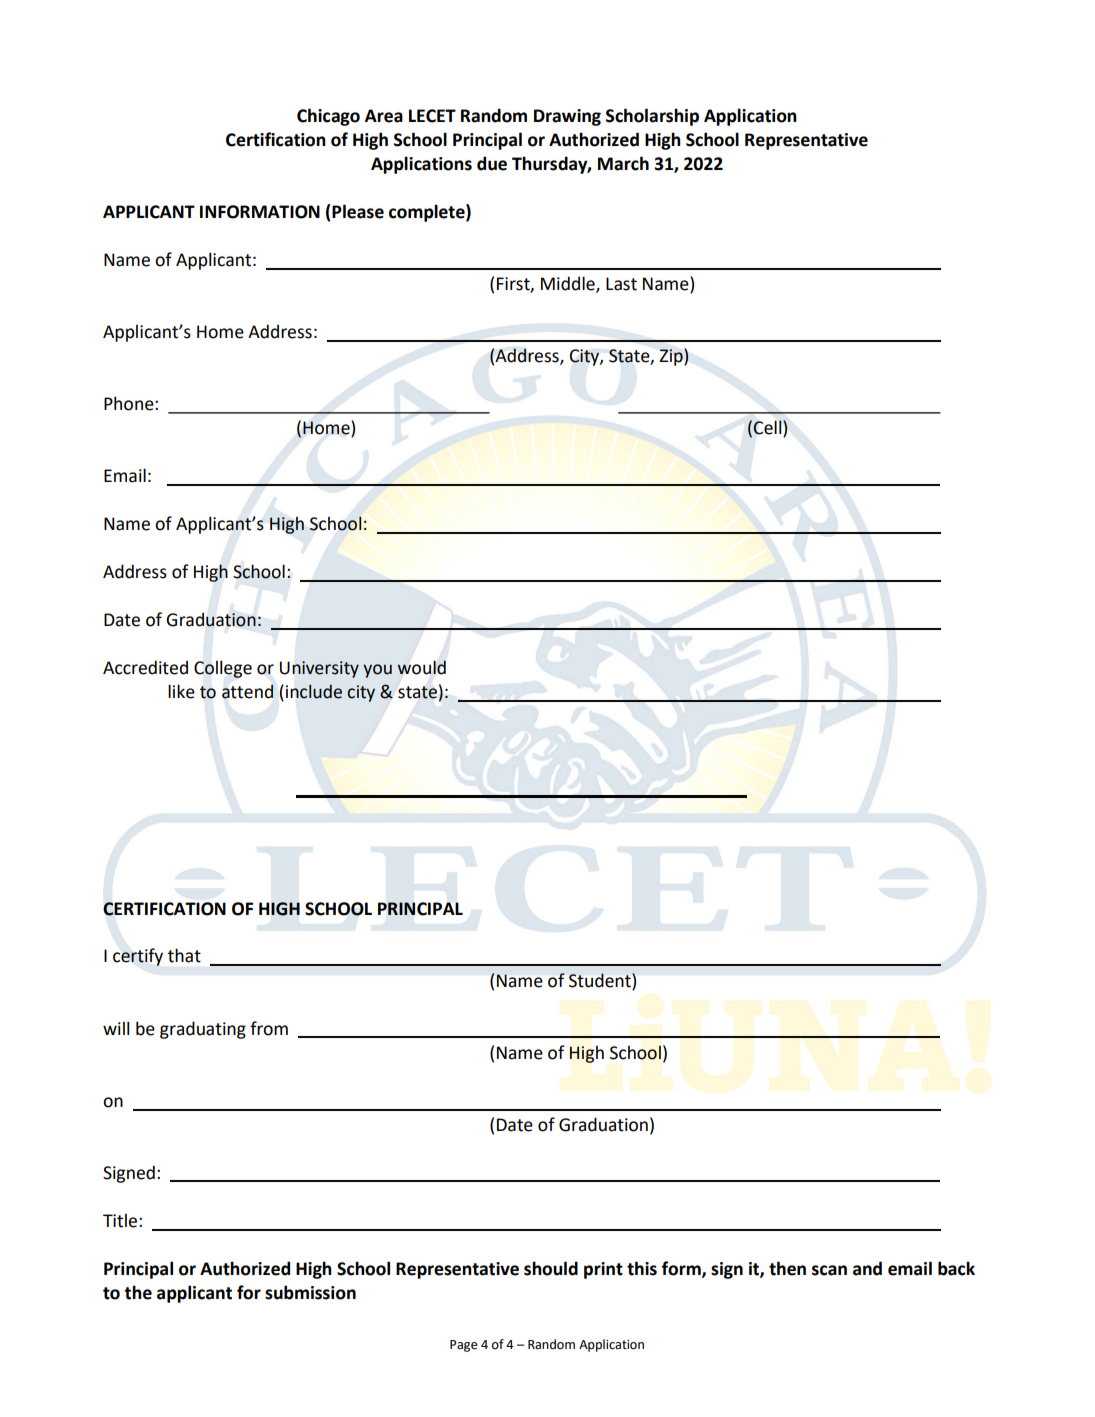 This screenshot has height=1417, width=1095. I want to click on would, so click(421, 667).
